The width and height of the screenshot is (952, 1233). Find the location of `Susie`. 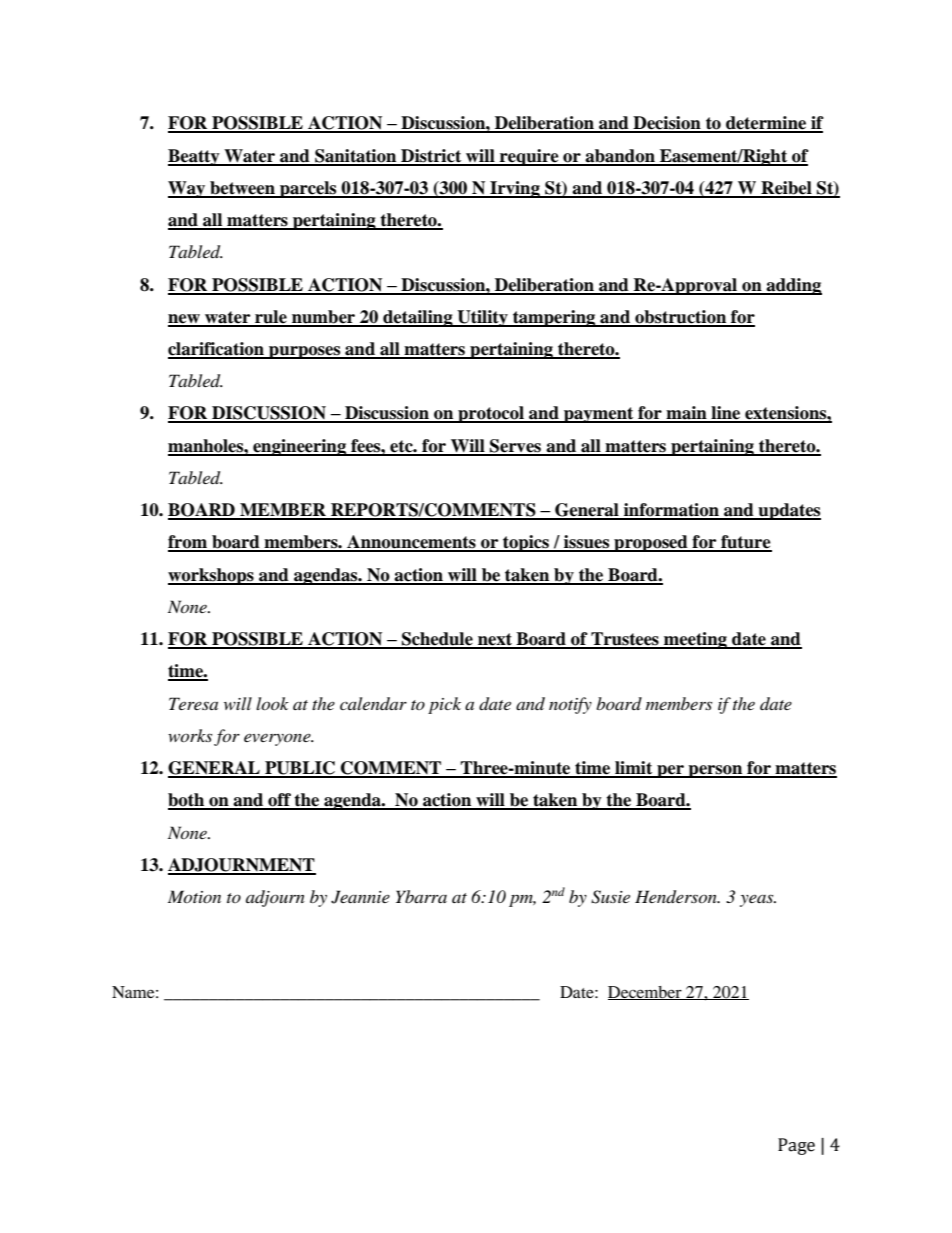

Susie is located at coordinates (610, 897).
